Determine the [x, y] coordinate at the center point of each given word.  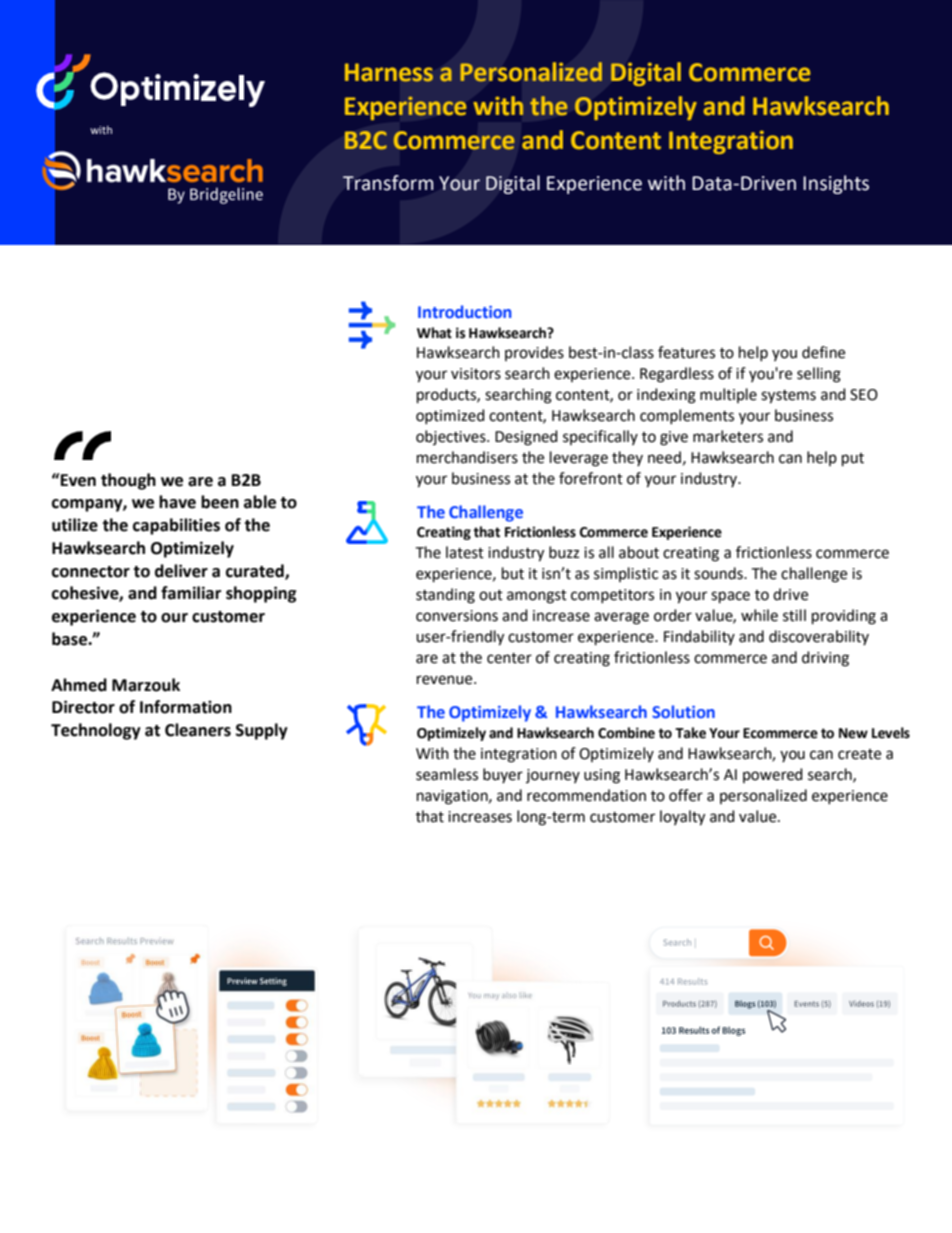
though [128, 481]
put [853, 460]
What [434, 333]
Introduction [464, 311]
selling [819, 375]
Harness [389, 72]
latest [465, 552]
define [823, 352]
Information [186, 707]
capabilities [176, 526]
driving [825, 659]
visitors [476, 374]
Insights [836, 184]
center [509, 658]
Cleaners [198, 730]
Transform [388, 183]
